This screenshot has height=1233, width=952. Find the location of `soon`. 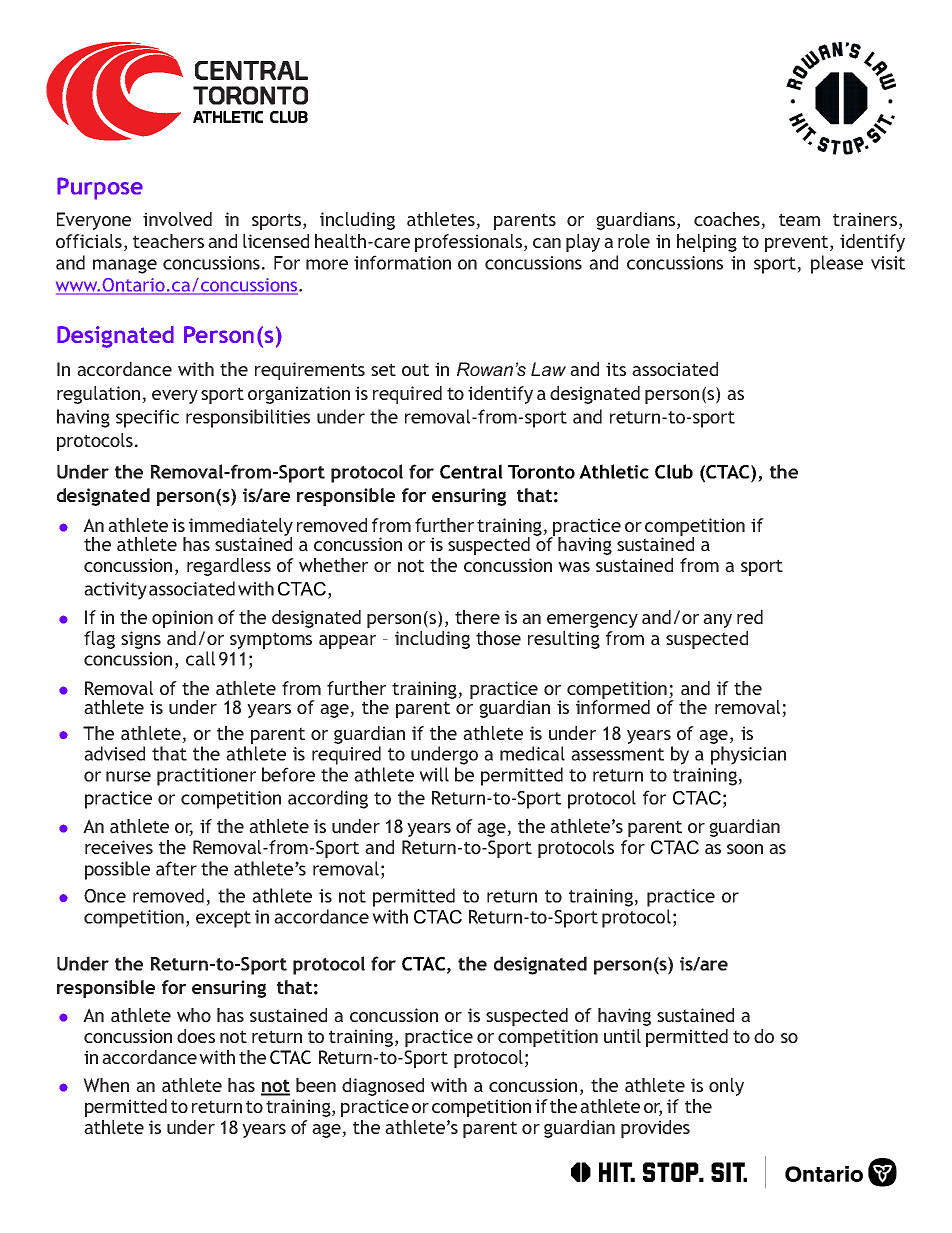

soon is located at coordinates (745, 849).
